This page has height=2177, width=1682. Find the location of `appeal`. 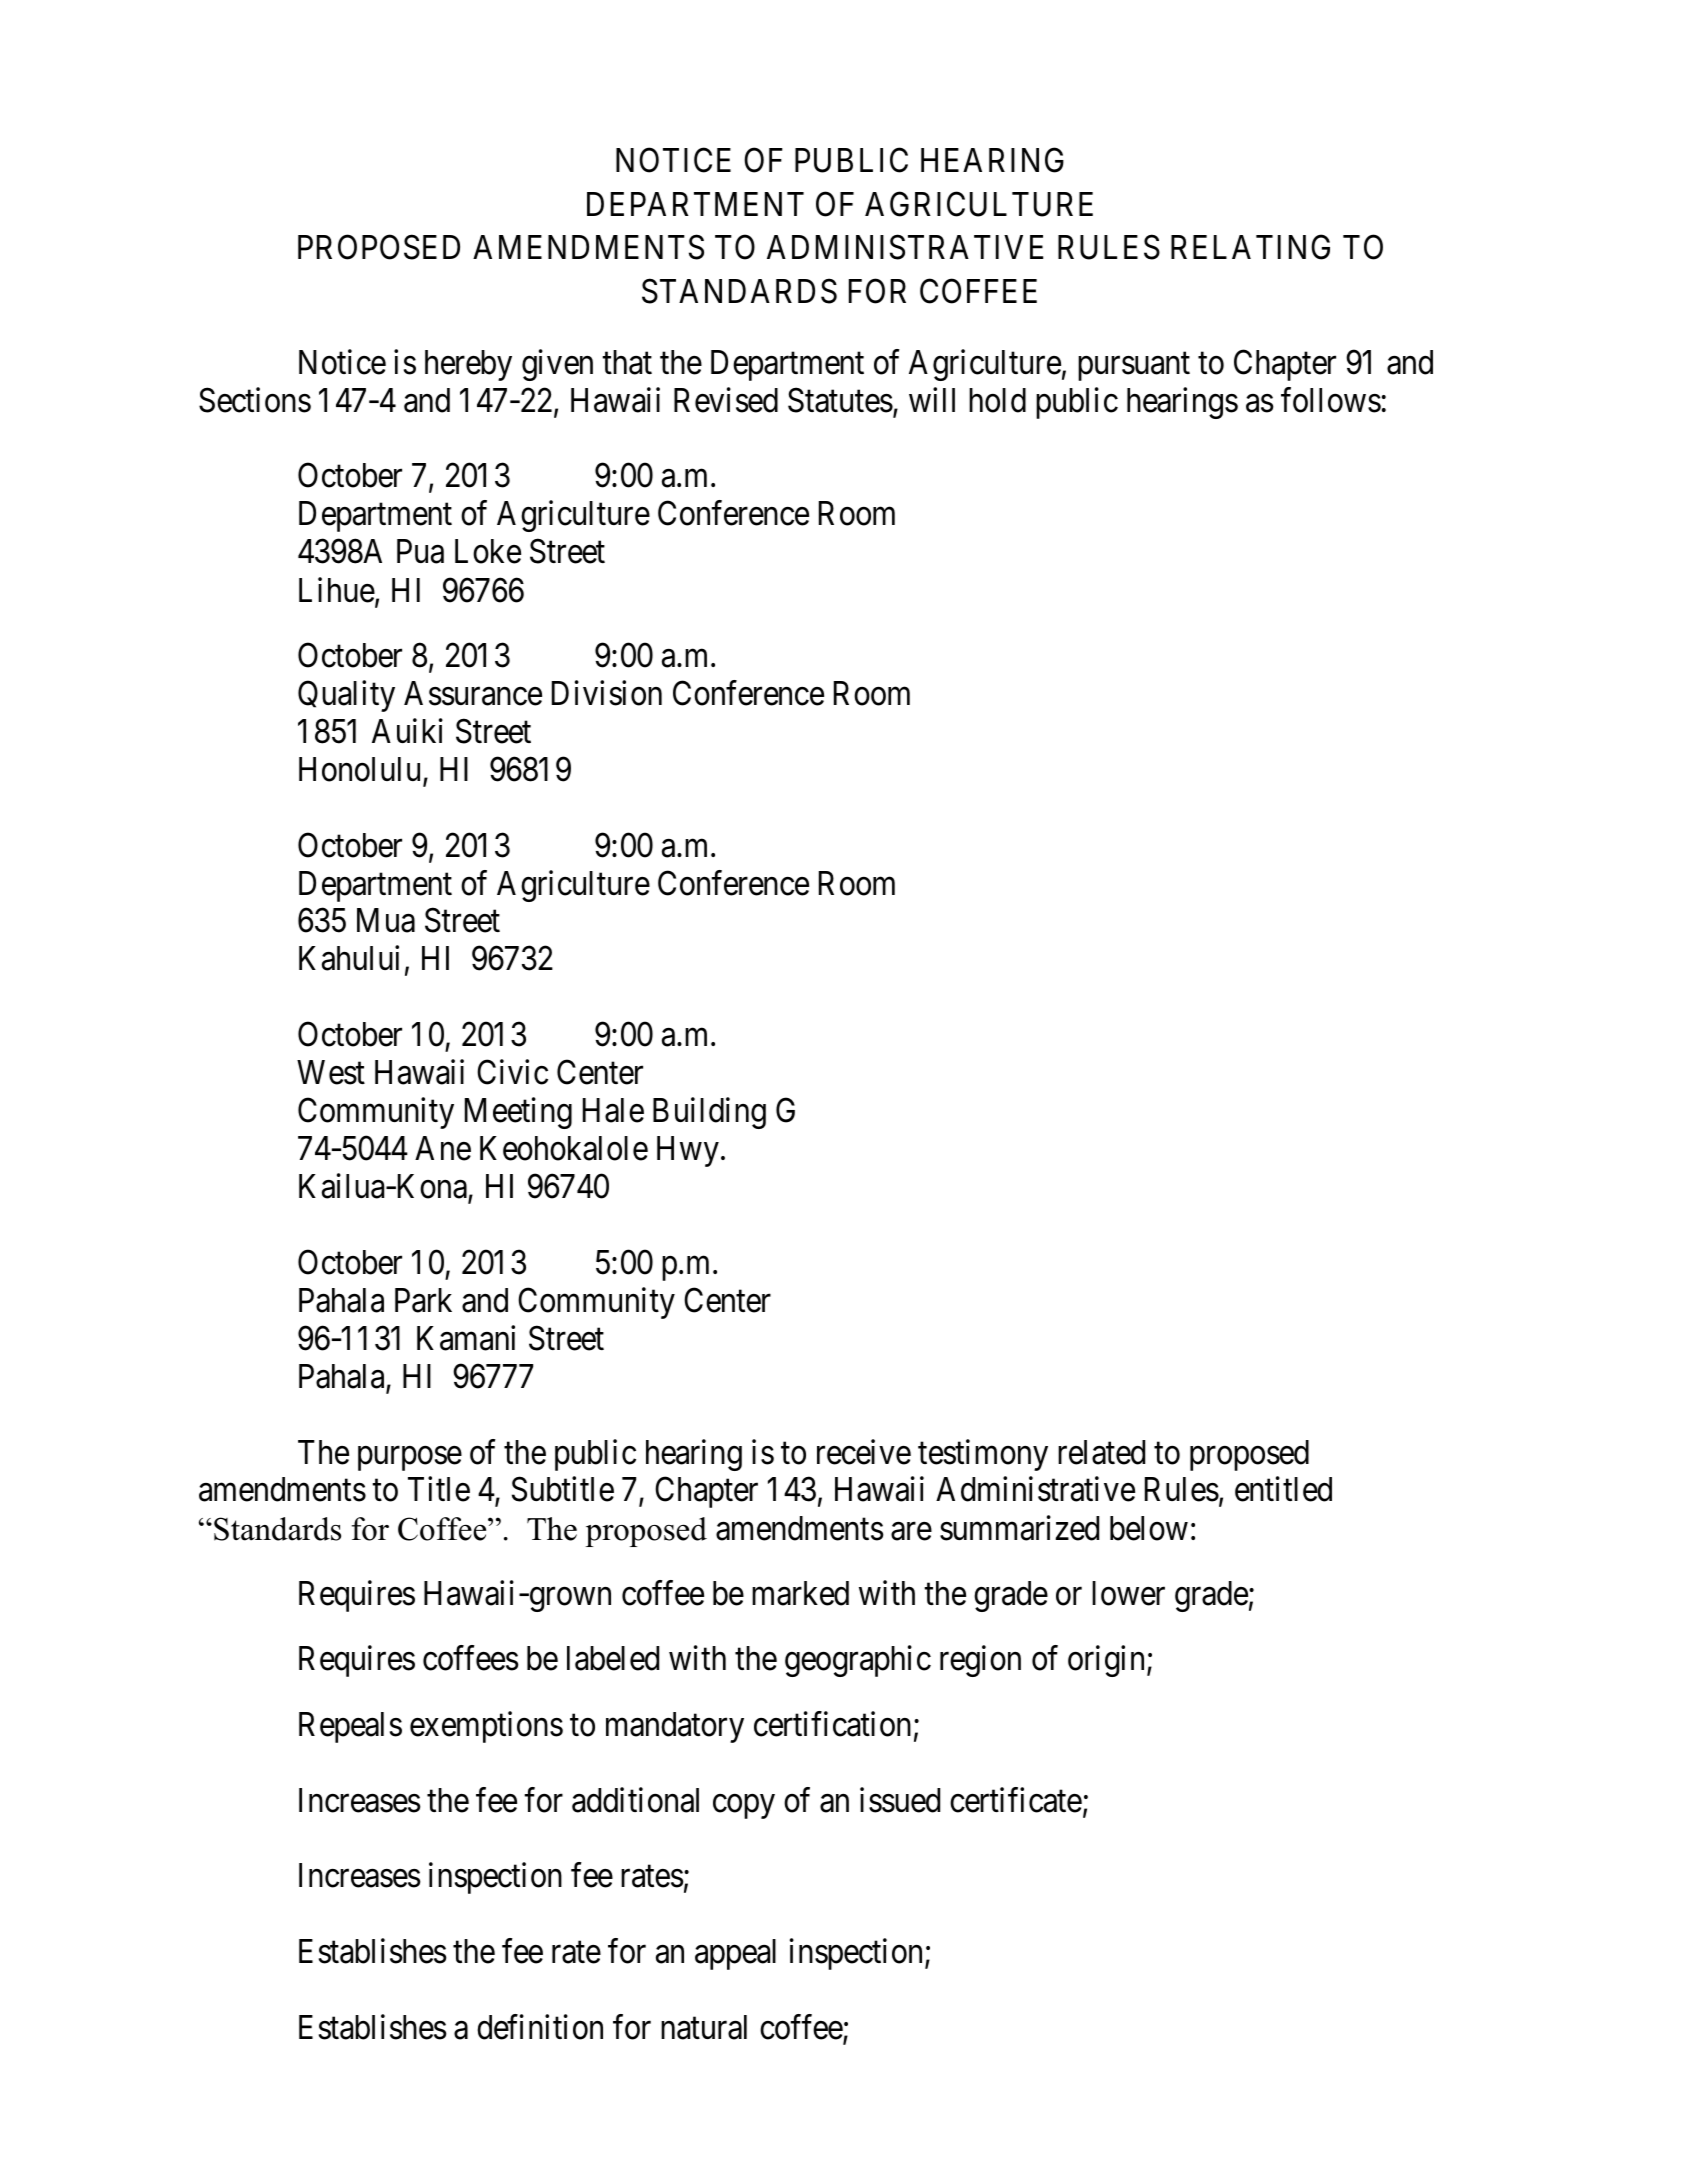

appeal is located at coordinates (735, 1954).
